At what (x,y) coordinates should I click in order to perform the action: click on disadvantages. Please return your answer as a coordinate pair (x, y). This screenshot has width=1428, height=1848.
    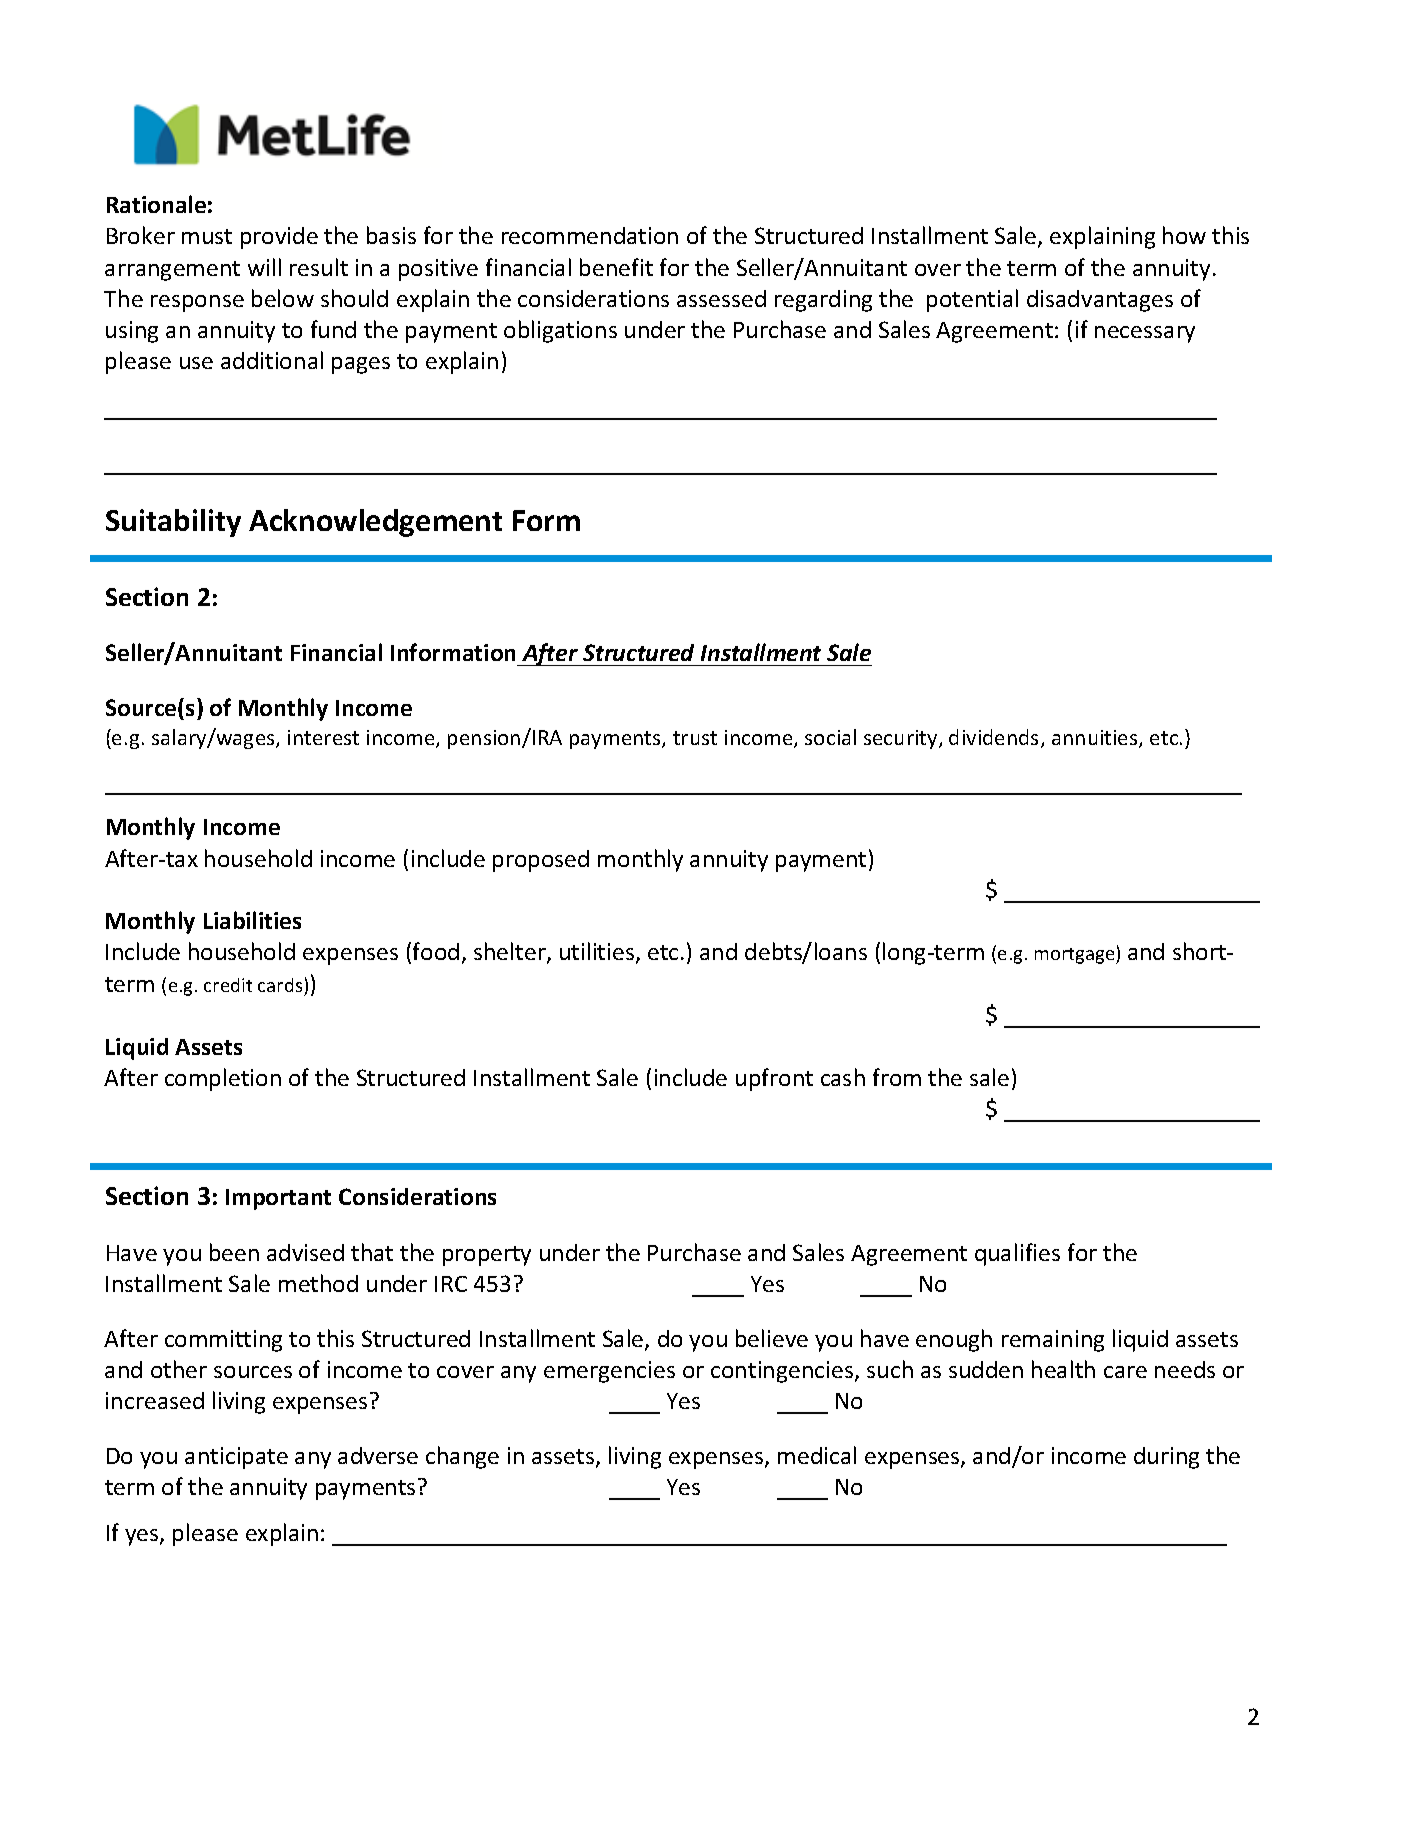
    Looking at the image, I should click on (1100, 301).
